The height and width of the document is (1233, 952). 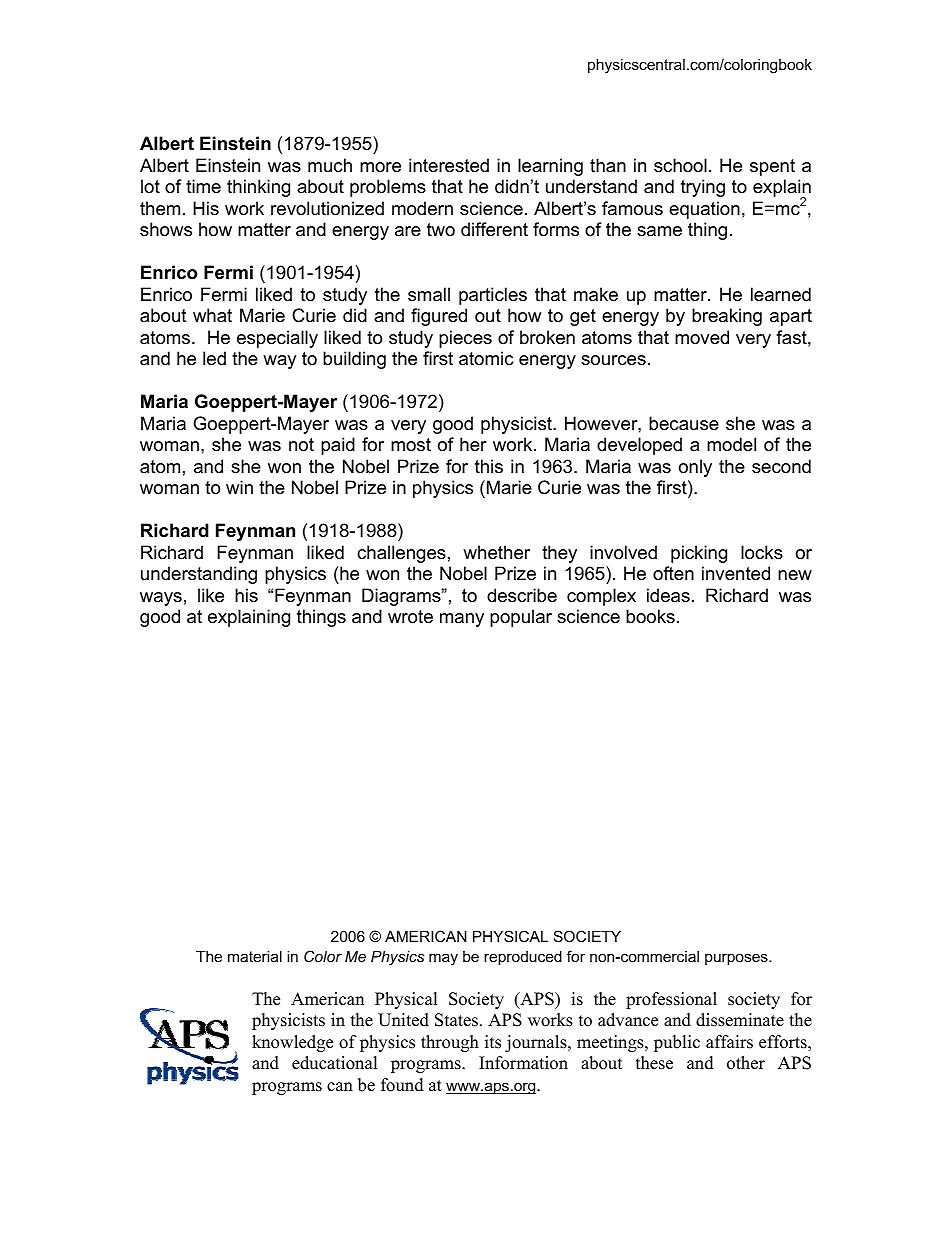 I want to click on its, so click(x=493, y=1042).
